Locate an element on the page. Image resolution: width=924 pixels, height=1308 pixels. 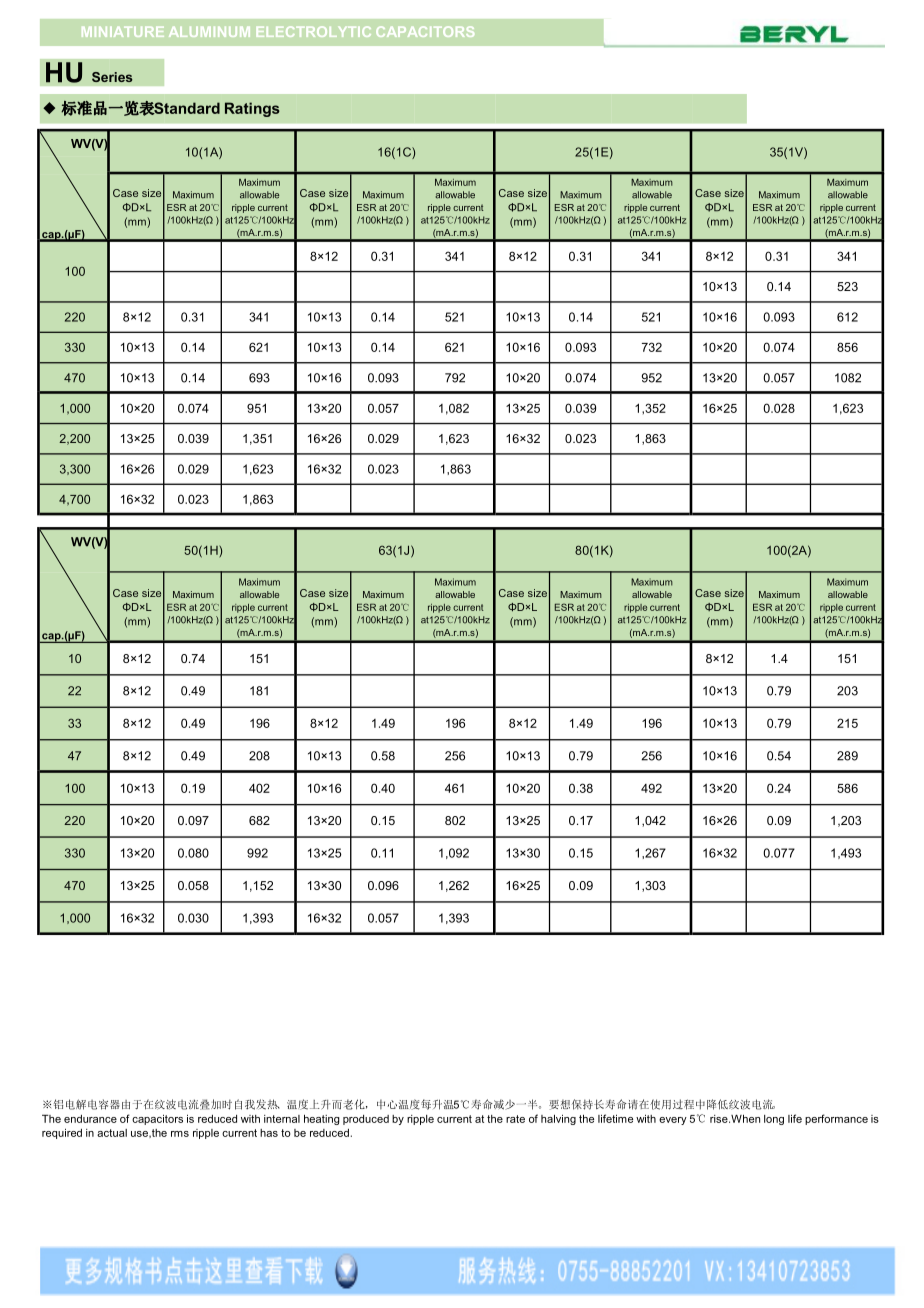
rate is located at coordinates (515, 1119).
